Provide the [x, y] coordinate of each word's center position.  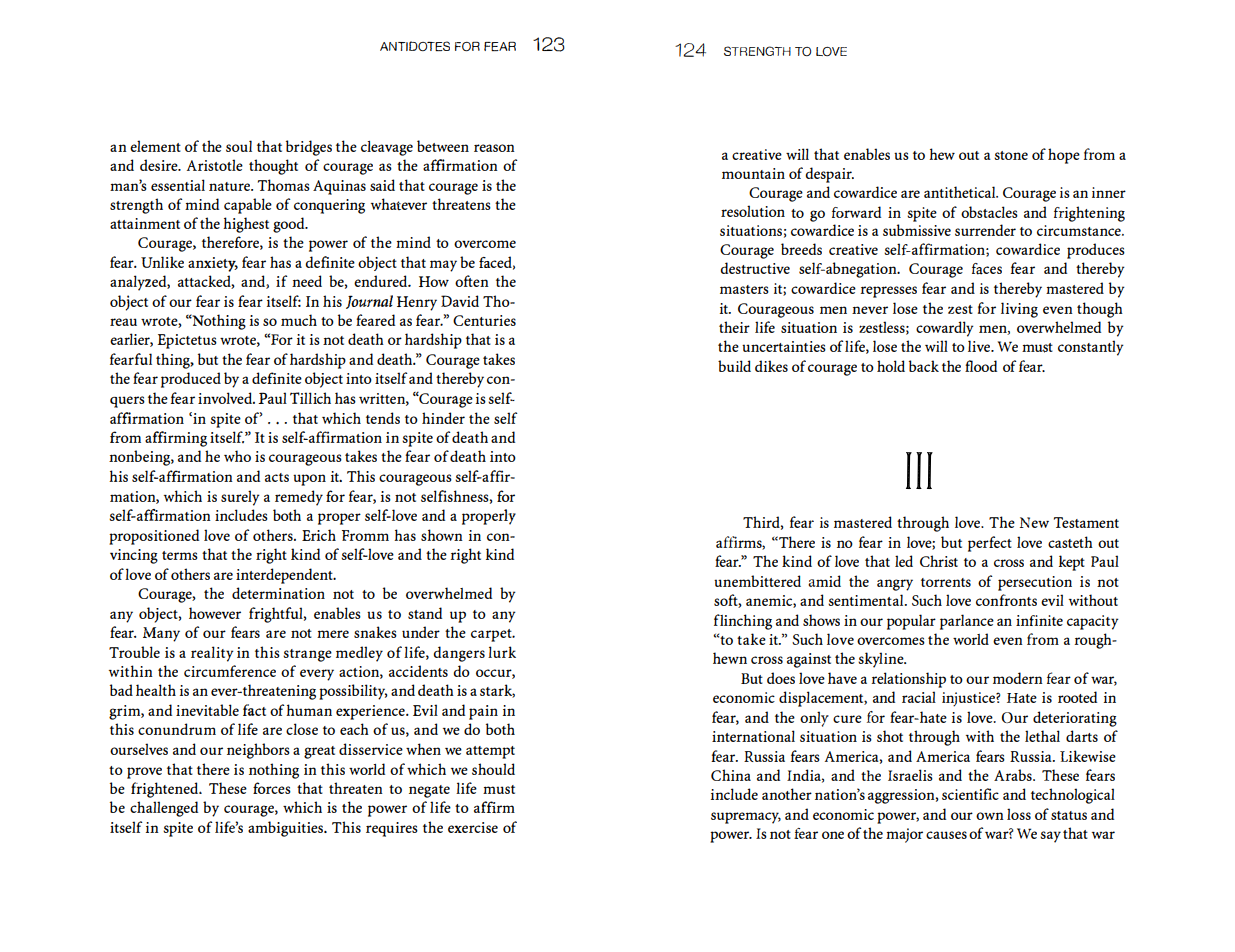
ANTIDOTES [415, 46]
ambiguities [287, 829]
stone [1011, 155]
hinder [443, 418]
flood [981, 366]
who [237, 456]
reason [494, 148]
